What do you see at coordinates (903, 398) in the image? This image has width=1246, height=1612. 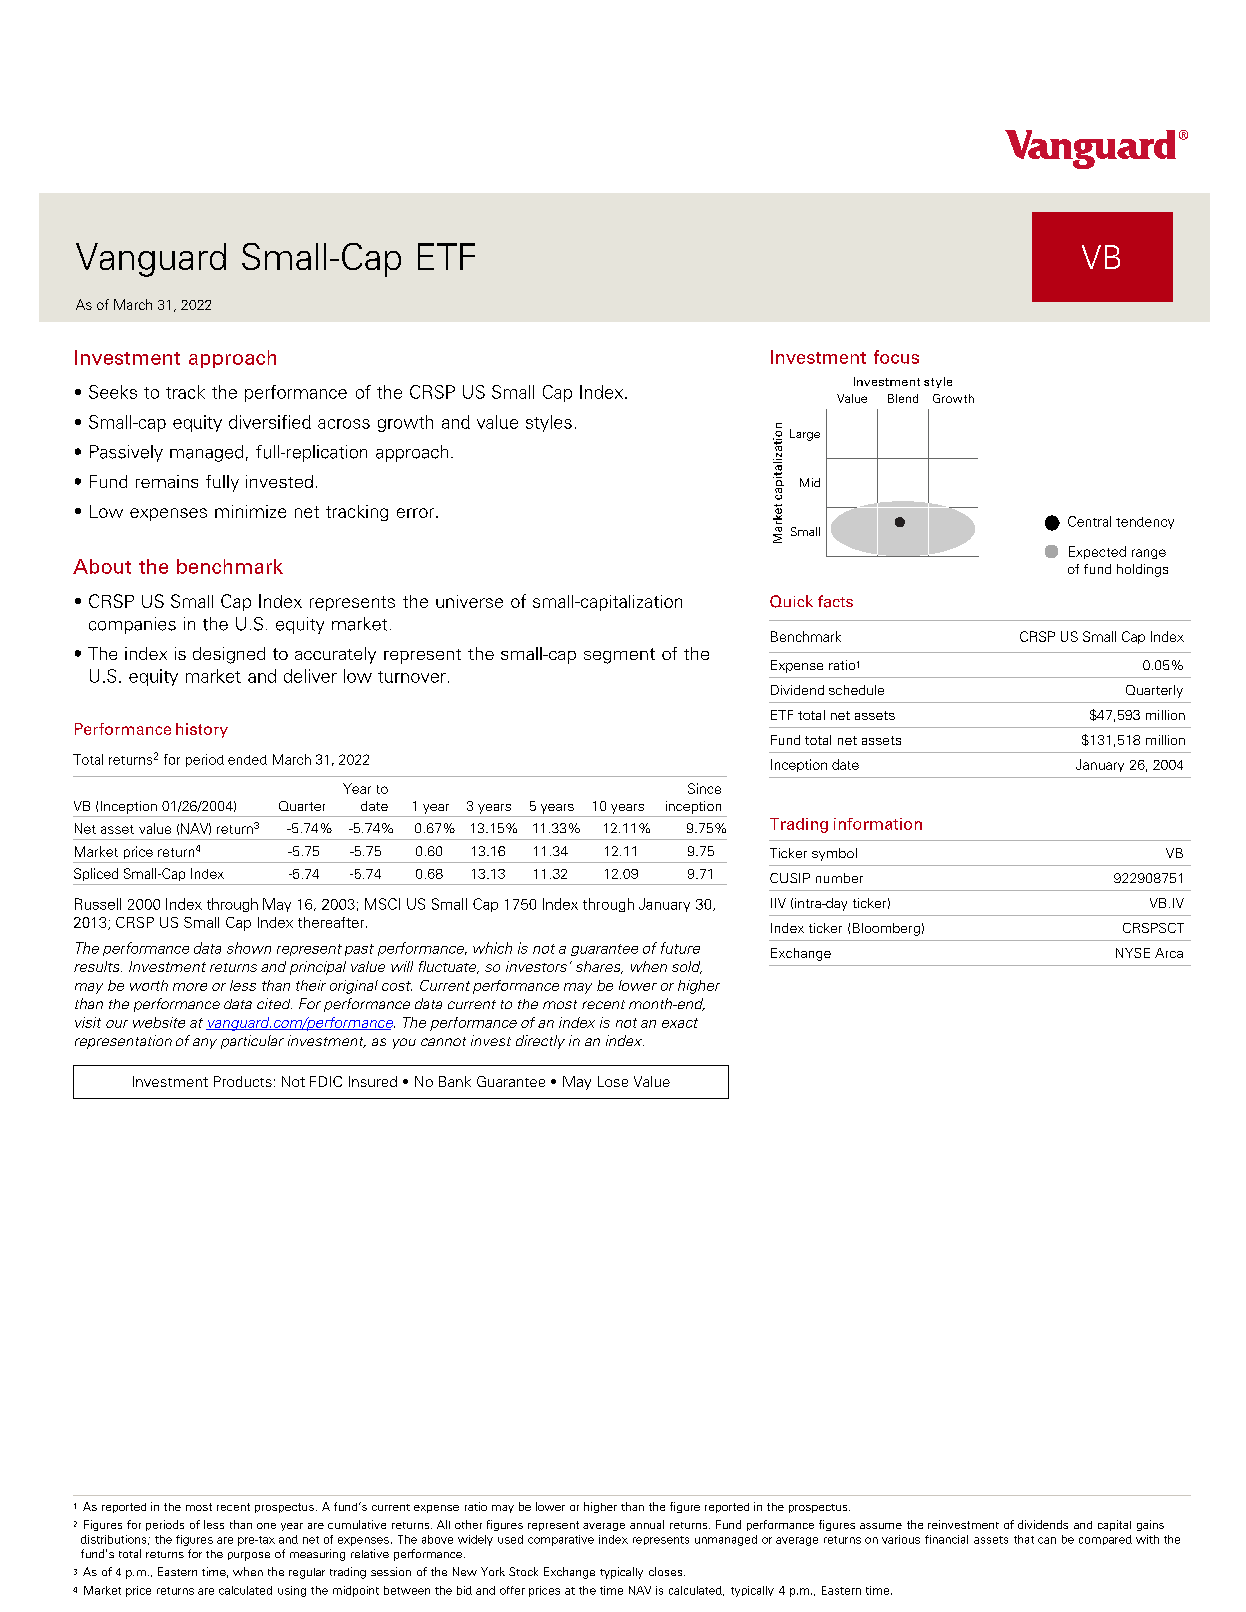 I see `Blend` at bounding box center [903, 398].
